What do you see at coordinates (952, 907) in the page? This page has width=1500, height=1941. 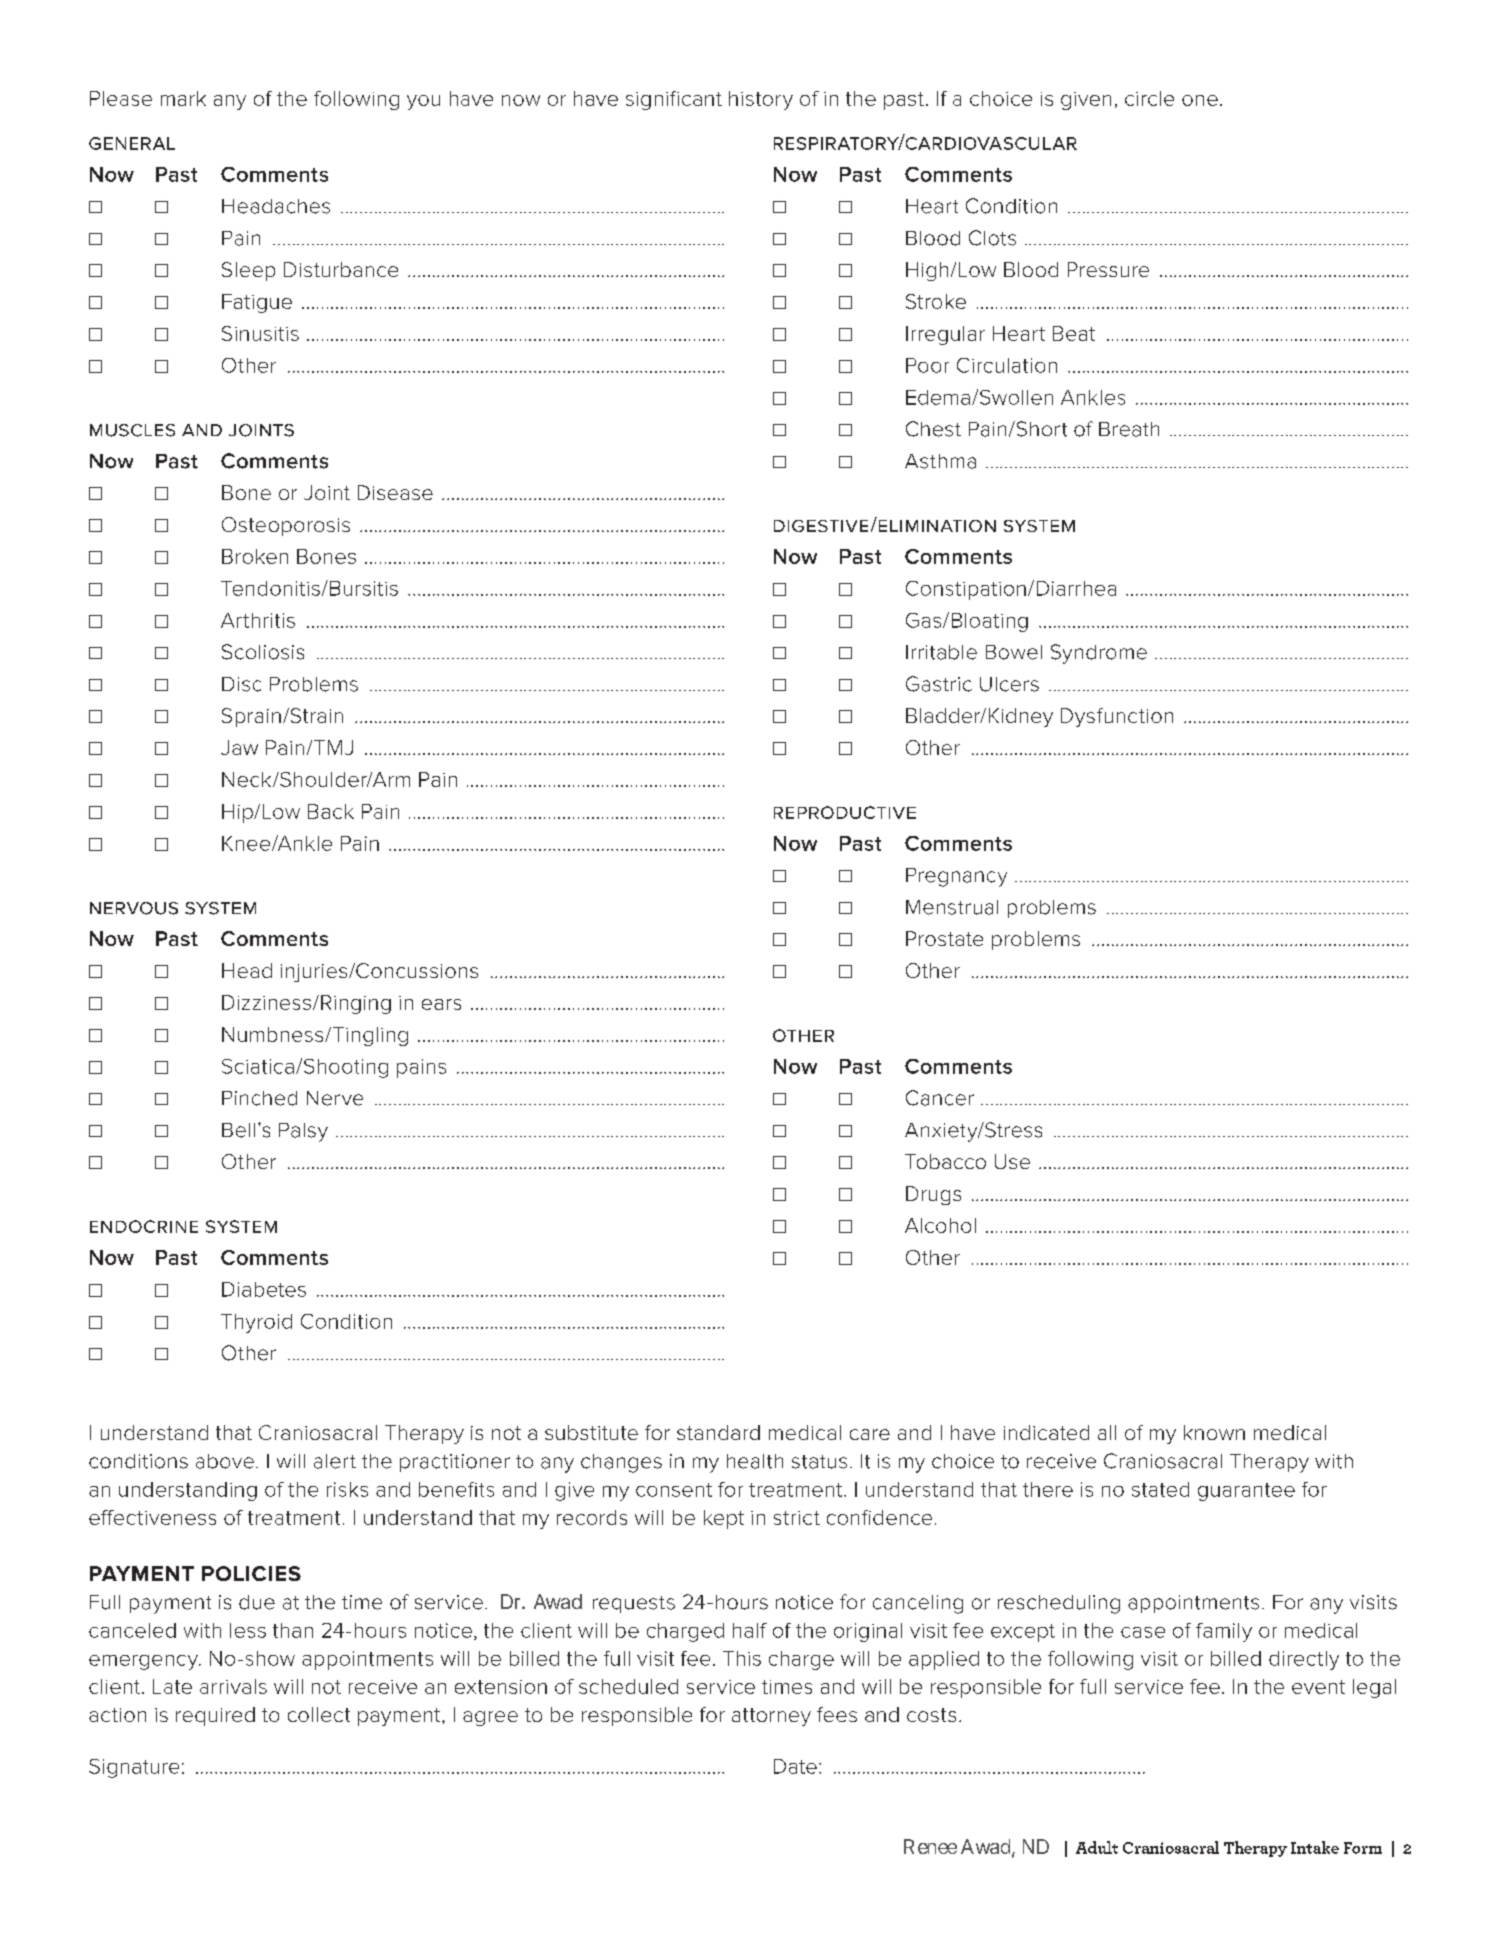 I see `Menstrual` at bounding box center [952, 907].
